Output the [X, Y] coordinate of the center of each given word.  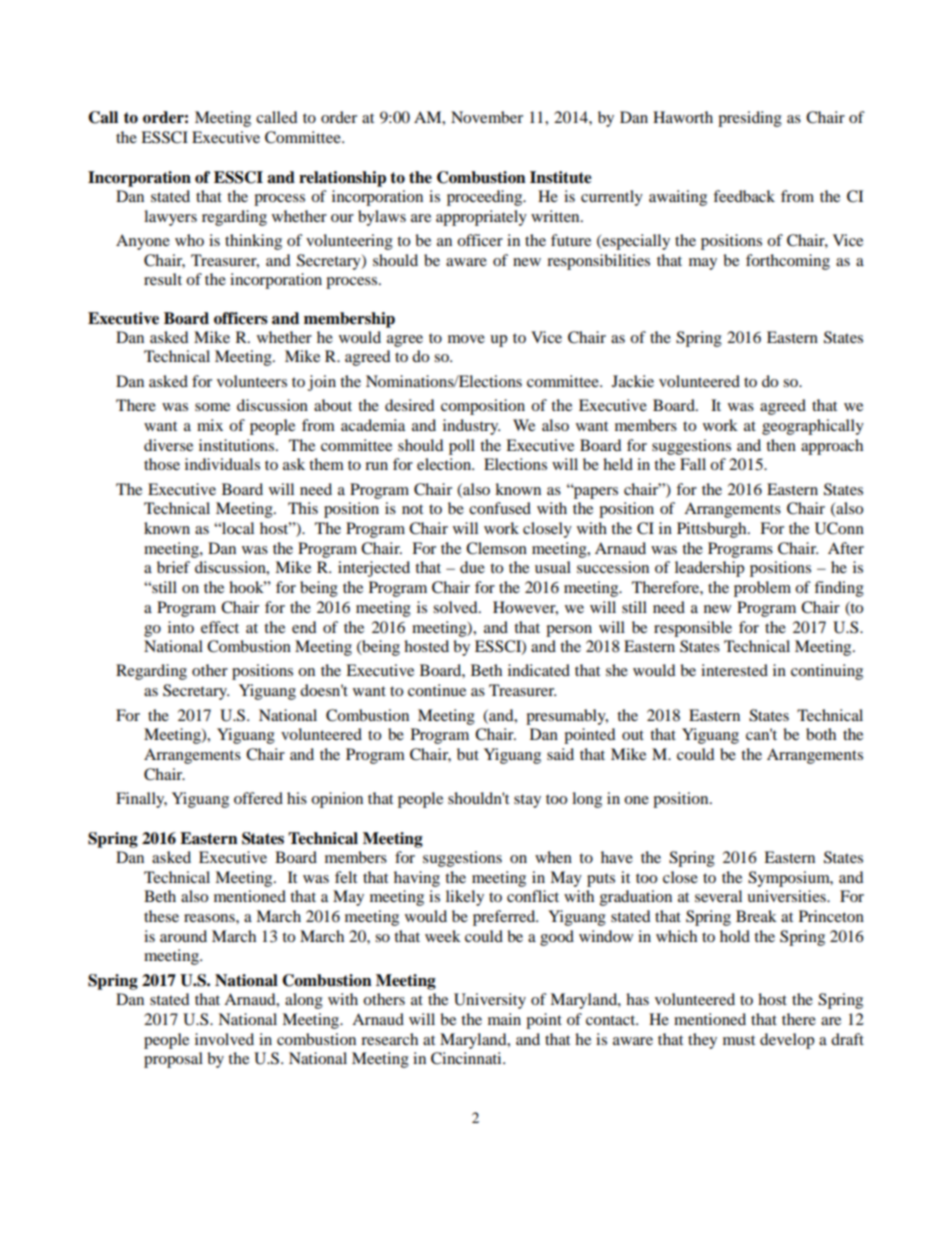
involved [224, 1039]
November [487, 117]
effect [220, 627]
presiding [750, 119]
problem [762, 589]
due [472, 567]
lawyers [170, 218]
